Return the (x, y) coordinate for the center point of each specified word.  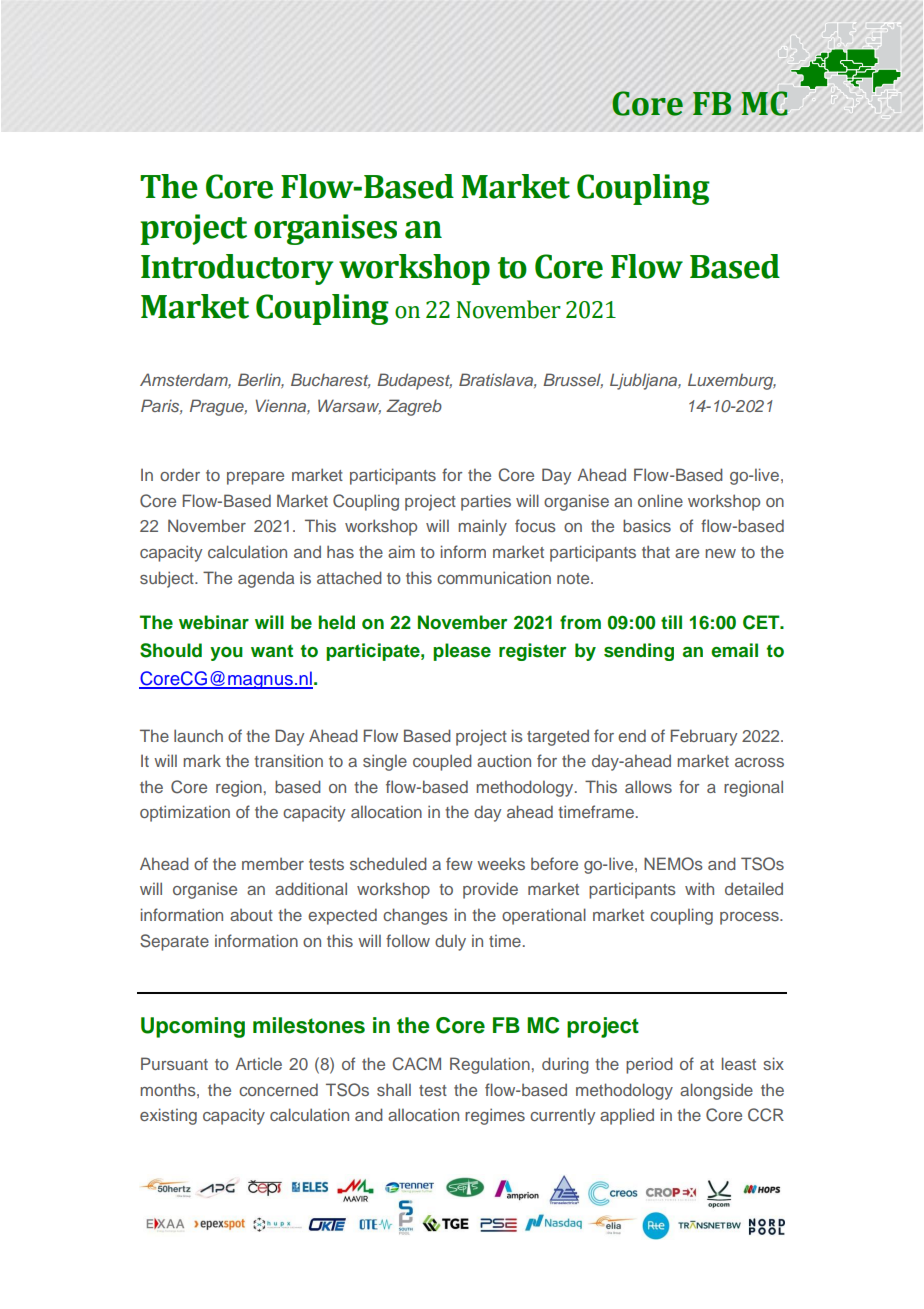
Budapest (414, 381)
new (720, 553)
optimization (185, 813)
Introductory (237, 269)
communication (494, 577)
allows (648, 786)
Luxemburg (732, 381)
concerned (278, 1089)
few (459, 863)
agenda (266, 579)
